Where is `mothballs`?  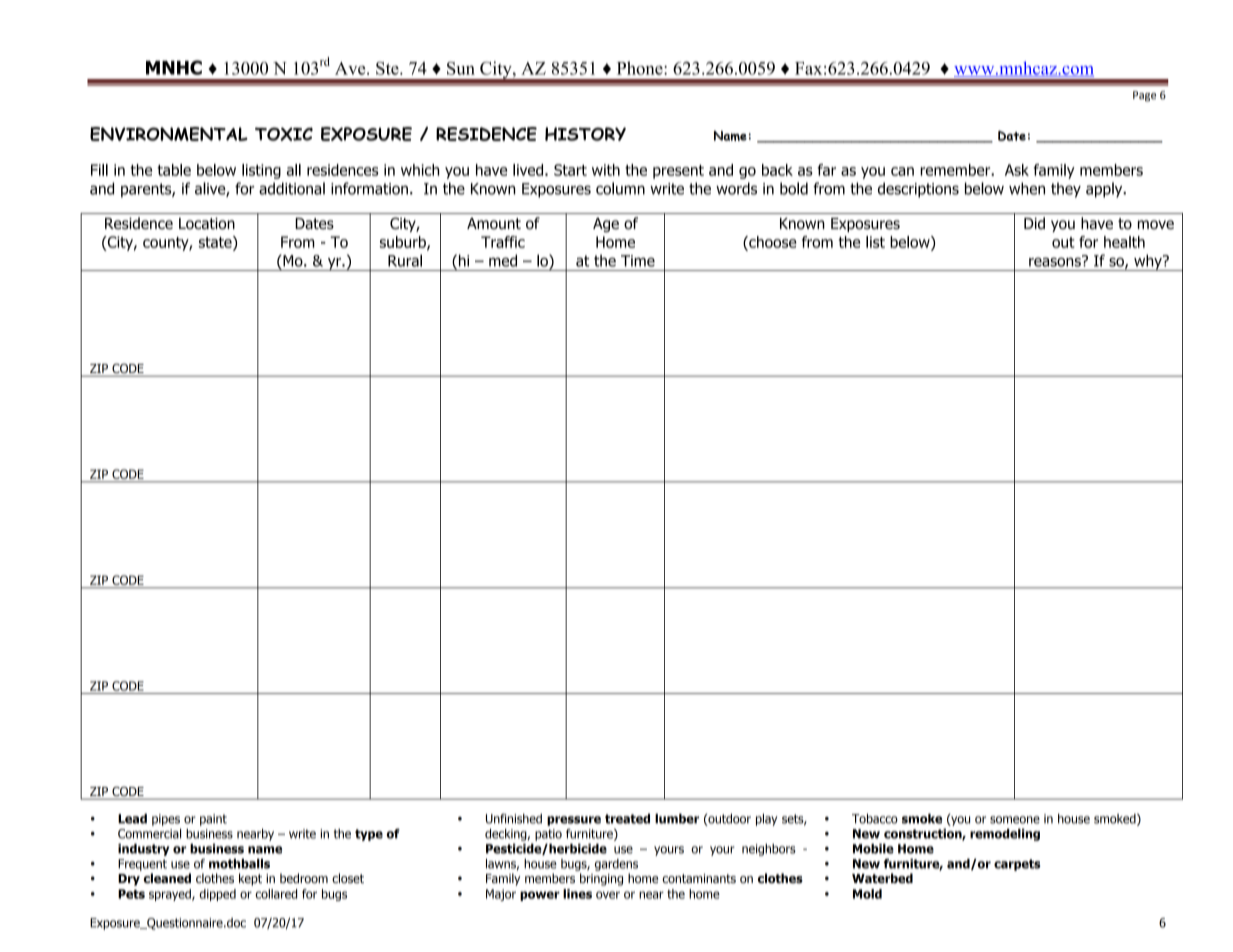 mothballs is located at coordinates (239, 864).
